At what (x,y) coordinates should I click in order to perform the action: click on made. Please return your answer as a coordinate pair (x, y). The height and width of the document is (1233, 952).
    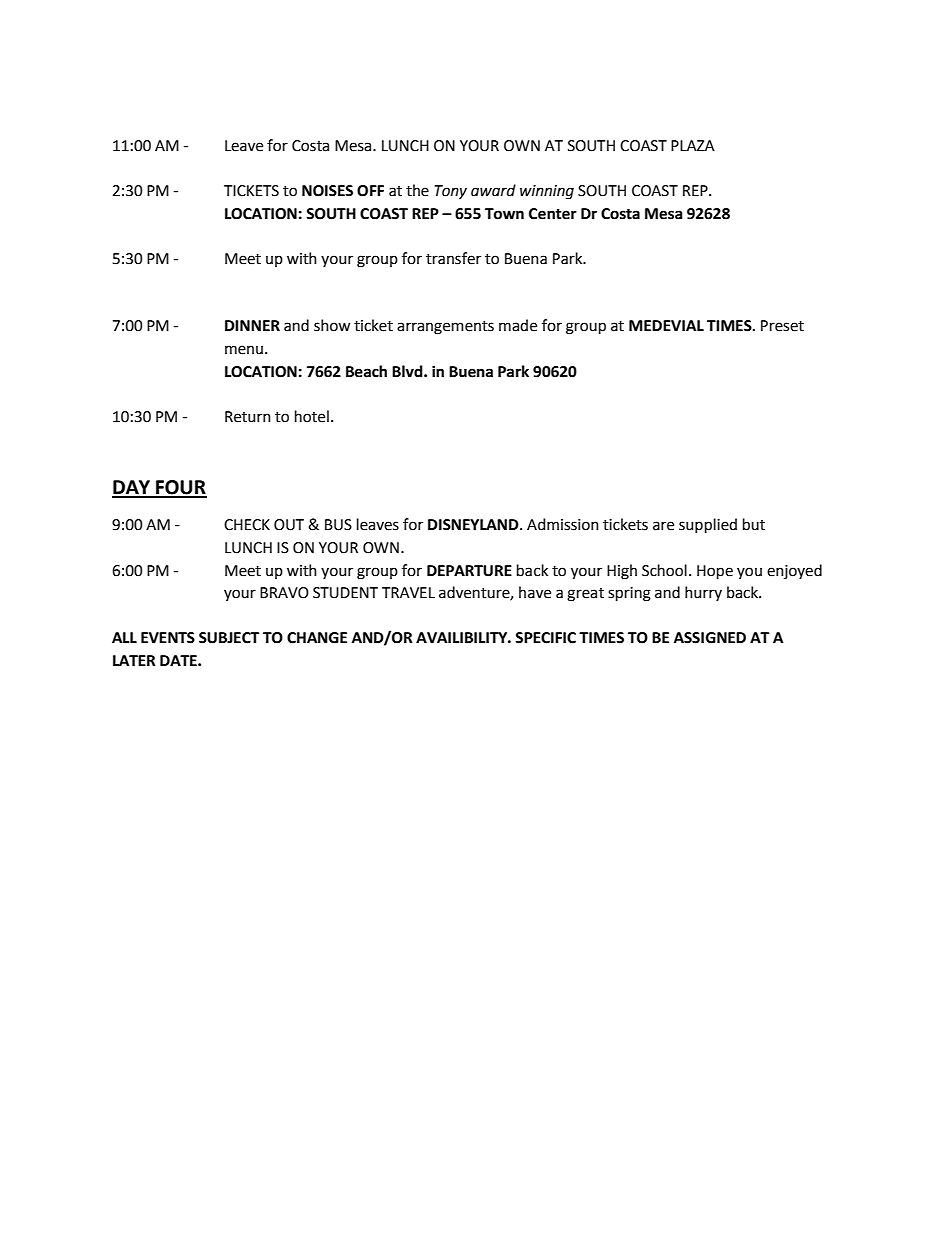
    Looking at the image, I should click on (518, 325).
